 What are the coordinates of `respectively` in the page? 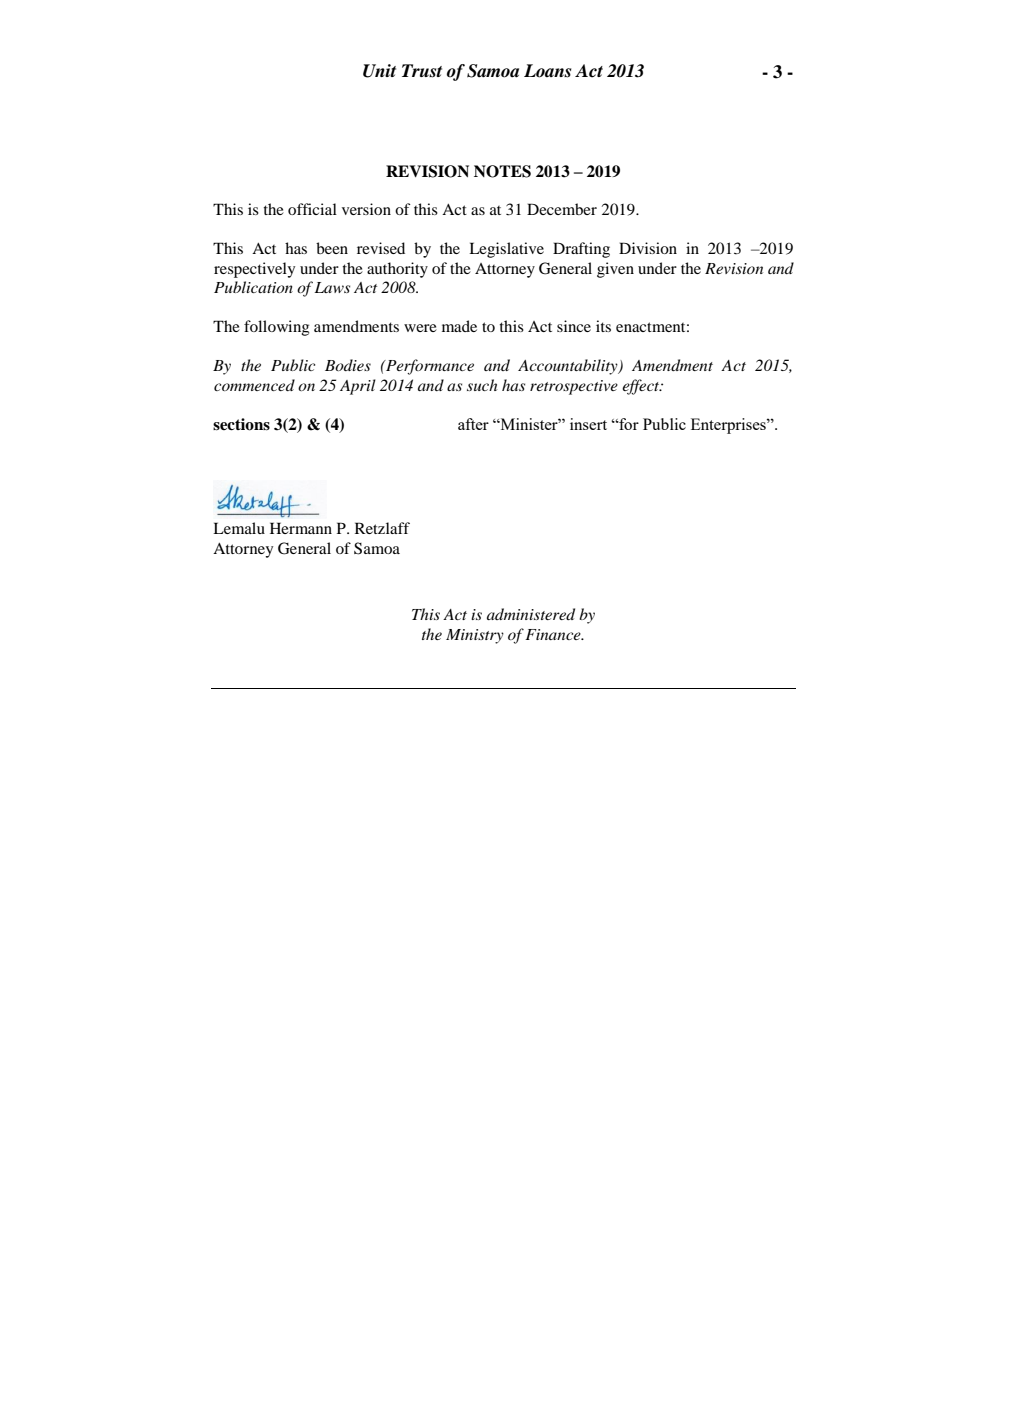 It's located at (254, 270).
